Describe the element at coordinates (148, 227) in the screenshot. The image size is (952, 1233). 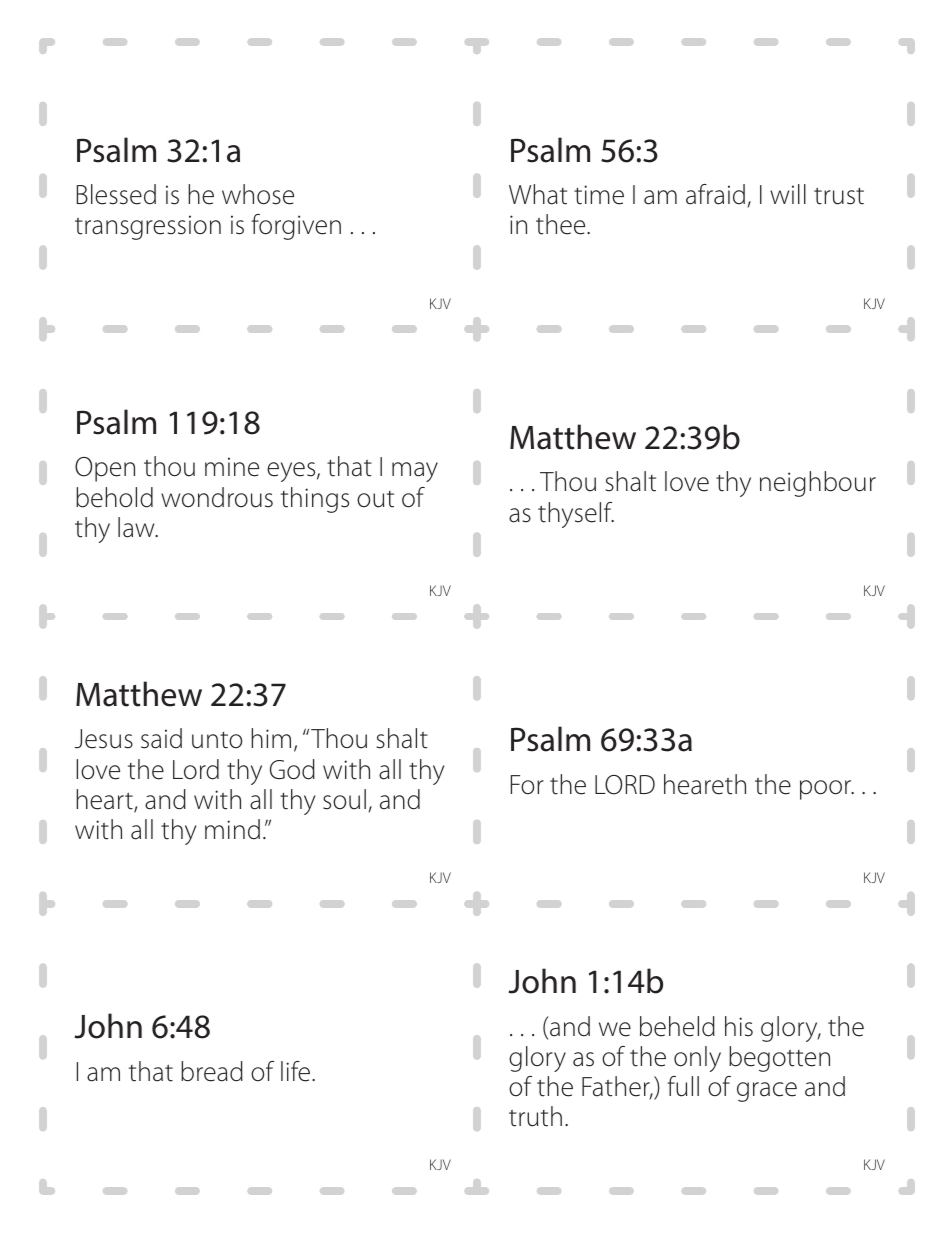
I see `transgression` at that location.
